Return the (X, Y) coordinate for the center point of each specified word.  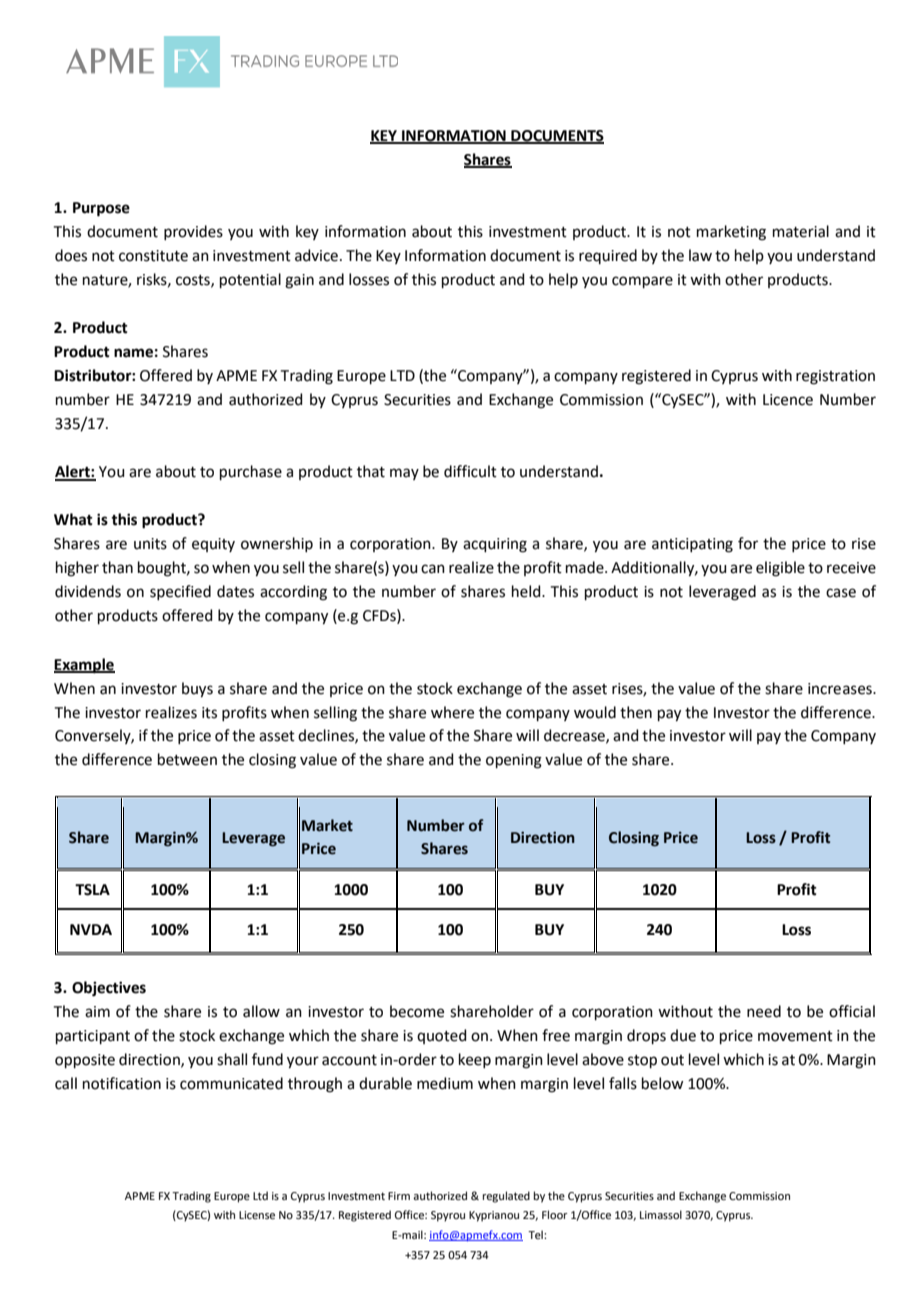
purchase (251, 472)
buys (197, 690)
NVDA (91, 929)
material (801, 231)
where (452, 712)
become (417, 1011)
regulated (506, 1197)
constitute (153, 256)
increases (841, 689)
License (257, 1215)
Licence (788, 400)
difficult (470, 471)
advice (316, 255)
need (764, 1011)
